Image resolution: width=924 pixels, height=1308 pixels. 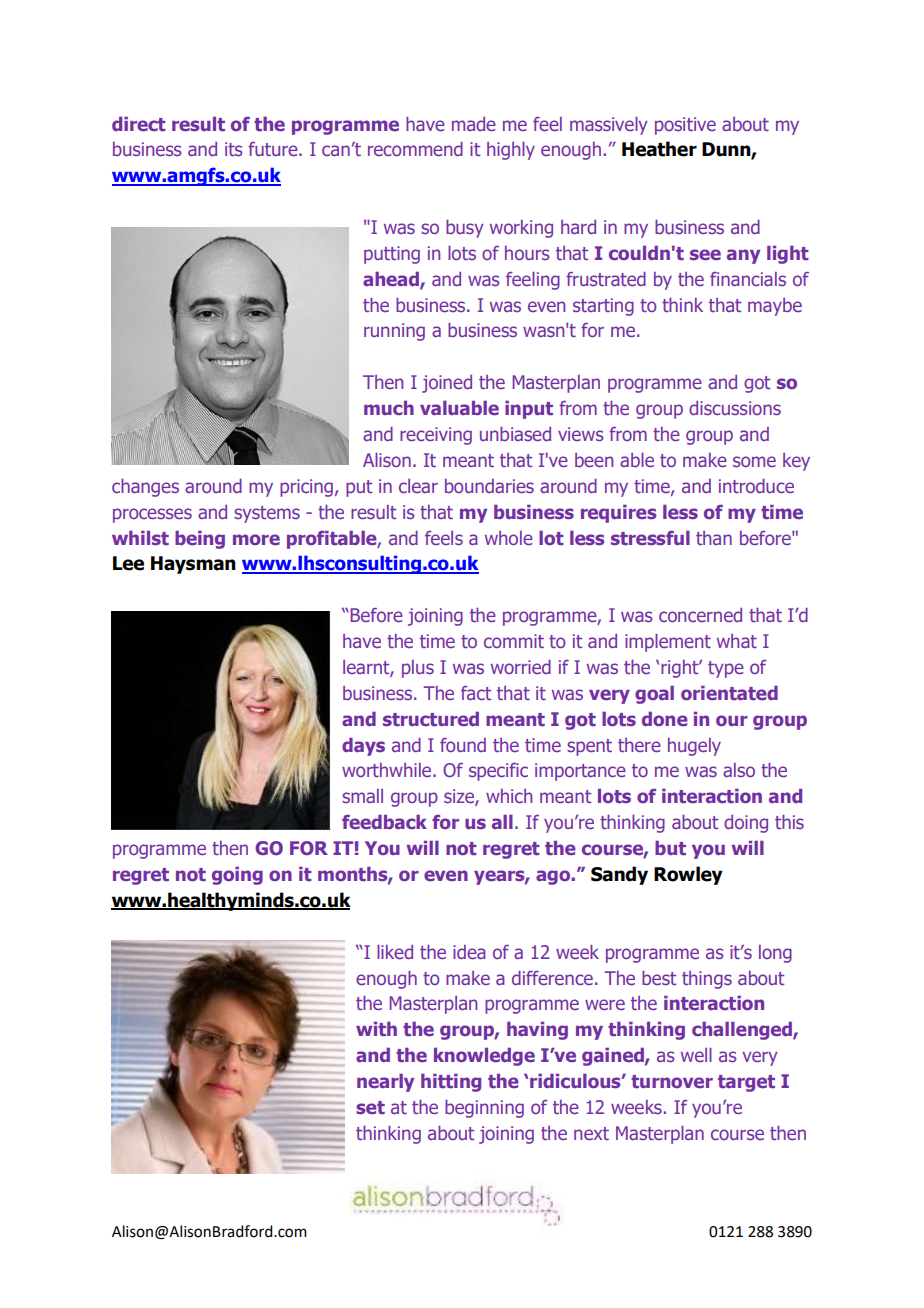 What do you see at coordinates (237, 876) in the image?
I see `going` at bounding box center [237, 876].
